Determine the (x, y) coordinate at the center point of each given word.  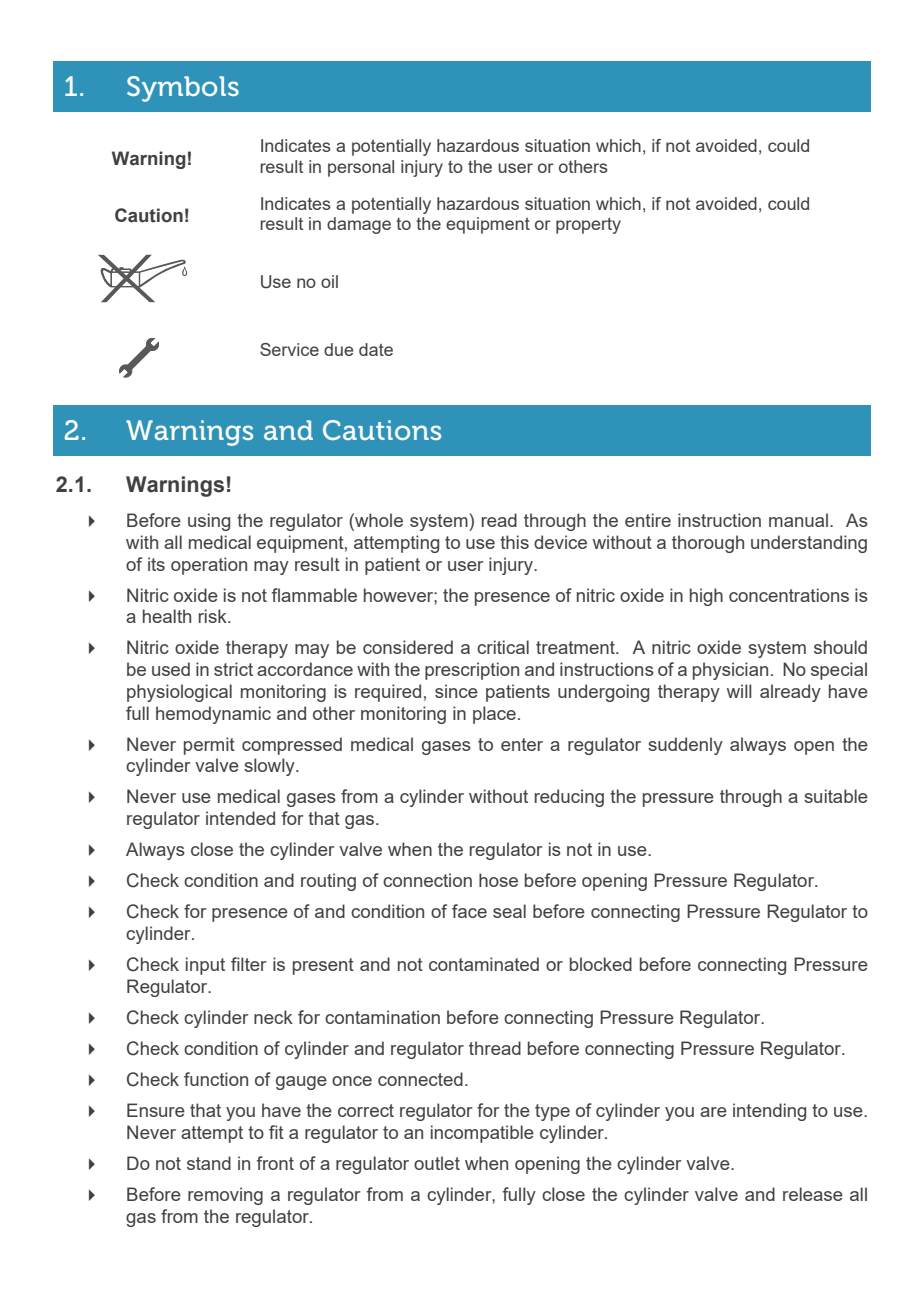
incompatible (482, 1134)
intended (240, 818)
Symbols (183, 89)
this (514, 542)
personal (361, 168)
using (209, 522)
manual (798, 520)
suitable (836, 796)
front (275, 1163)
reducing (569, 798)
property (588, 226)
